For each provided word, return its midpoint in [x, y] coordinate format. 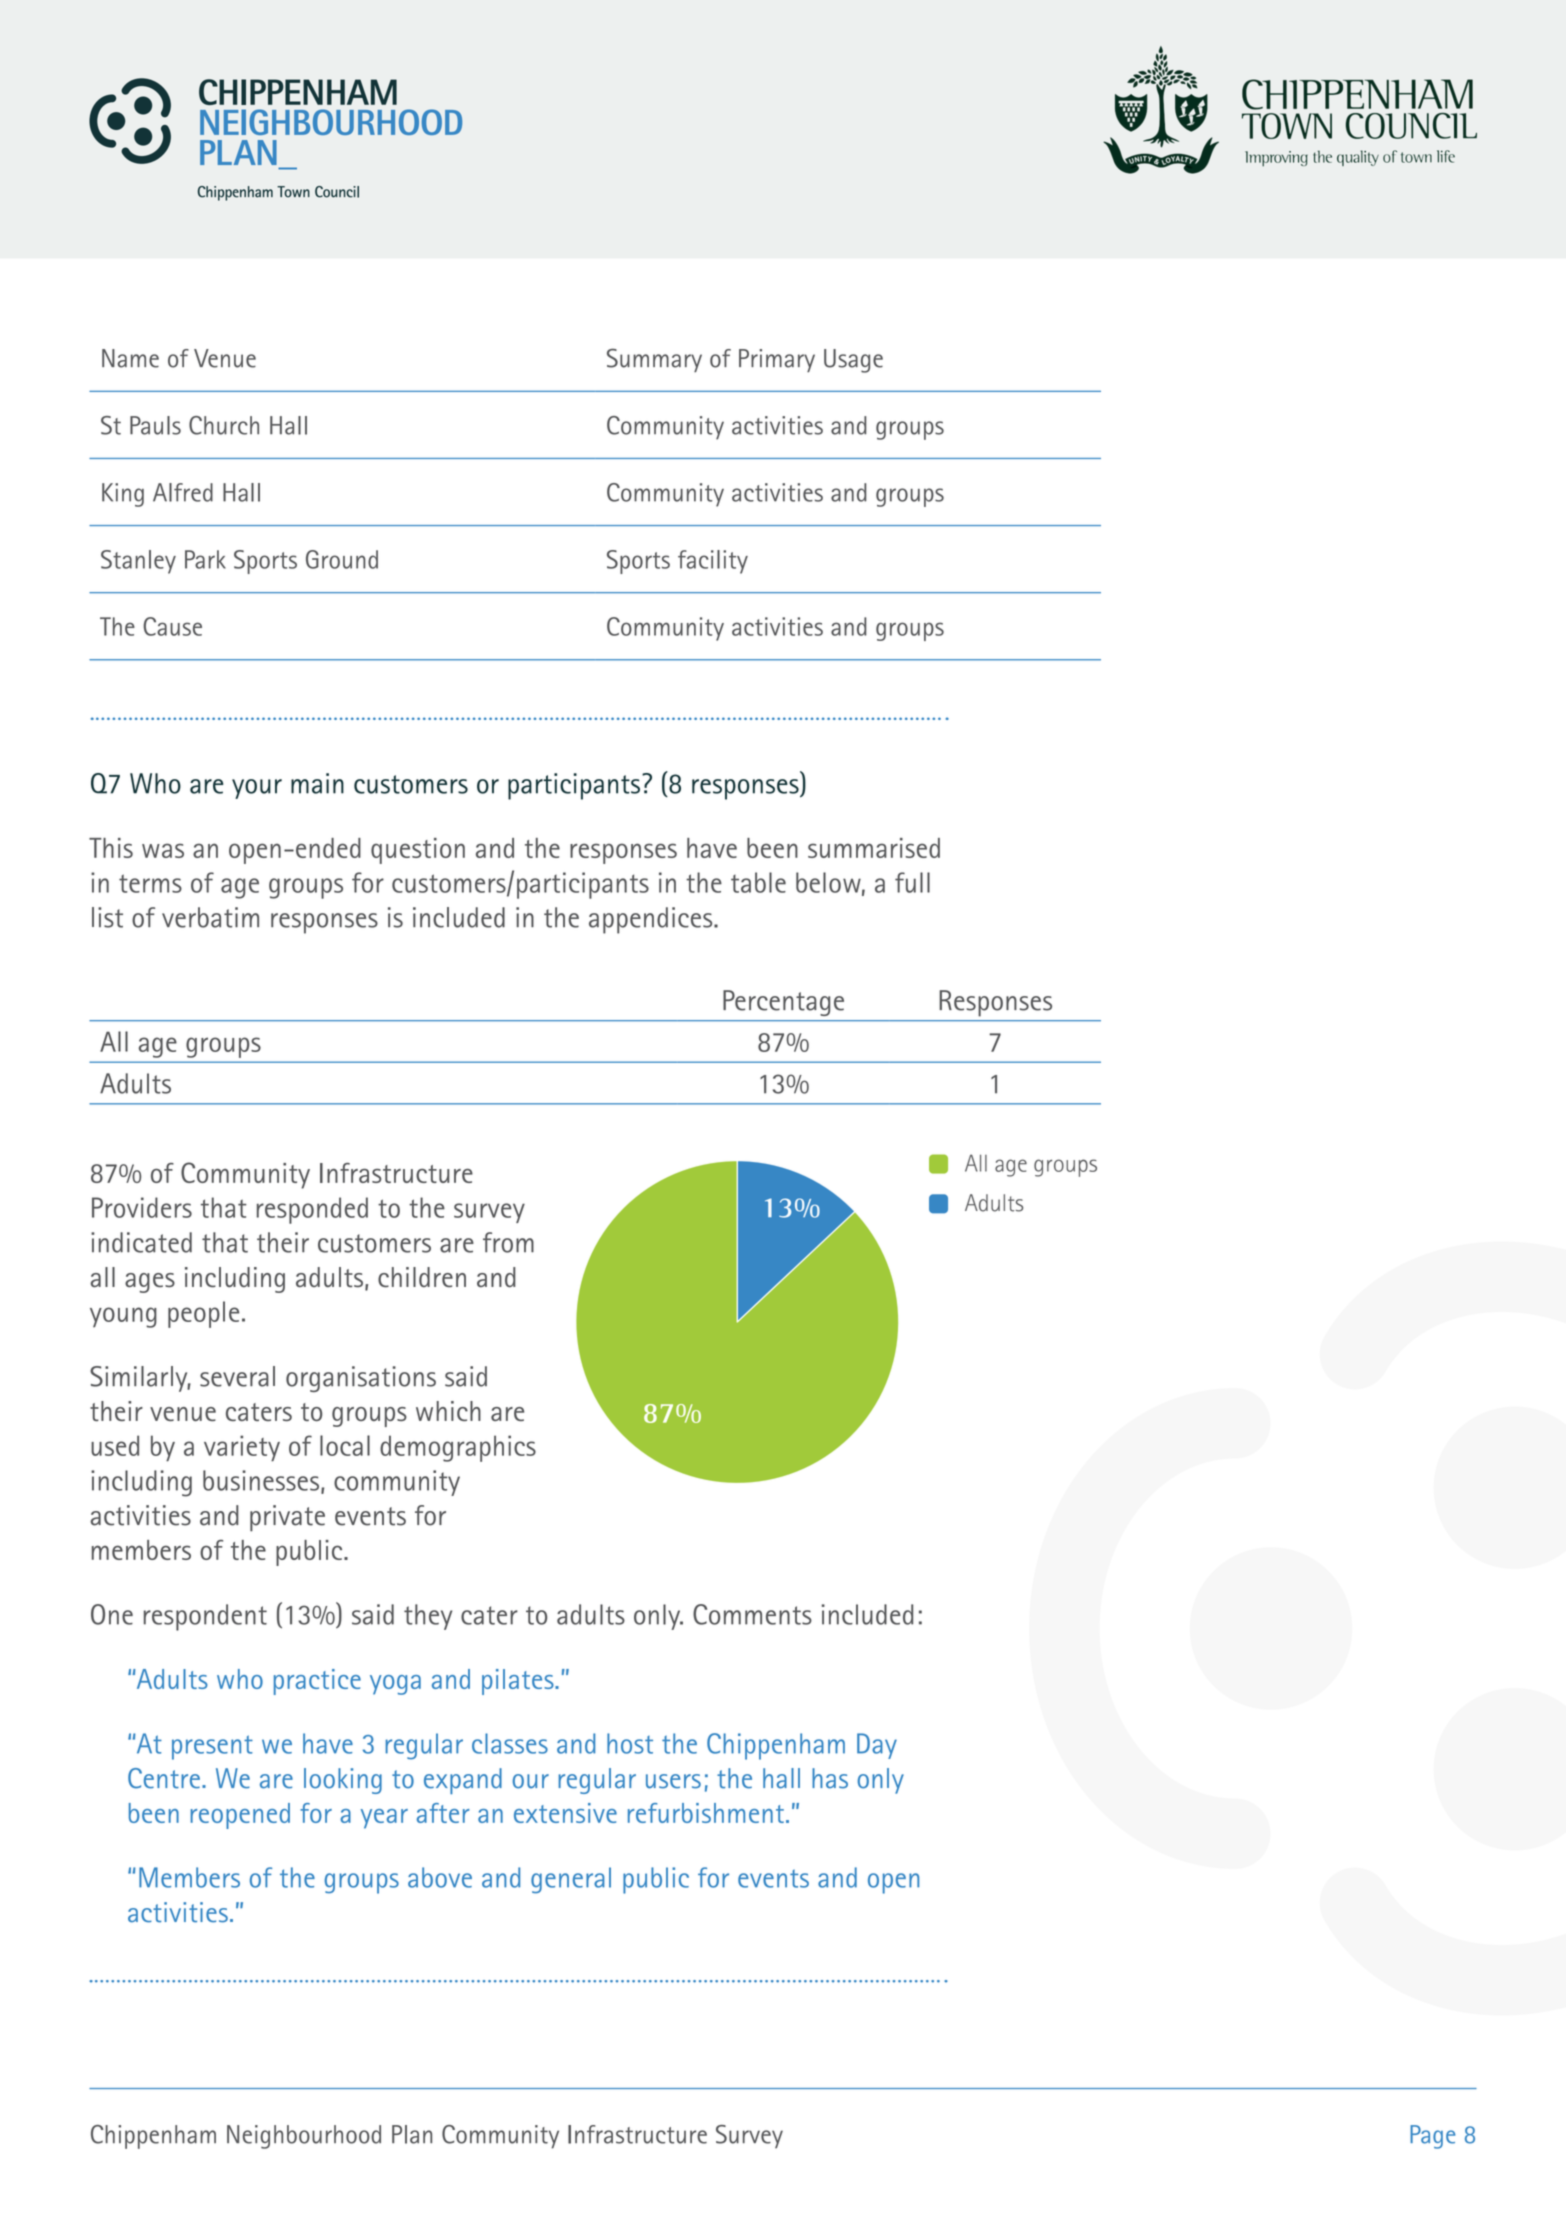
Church [224, 425]
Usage [853, 361]
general [571, 1880]
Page [1433, 2137]
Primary [777, 360]
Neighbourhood [304, 2137]
